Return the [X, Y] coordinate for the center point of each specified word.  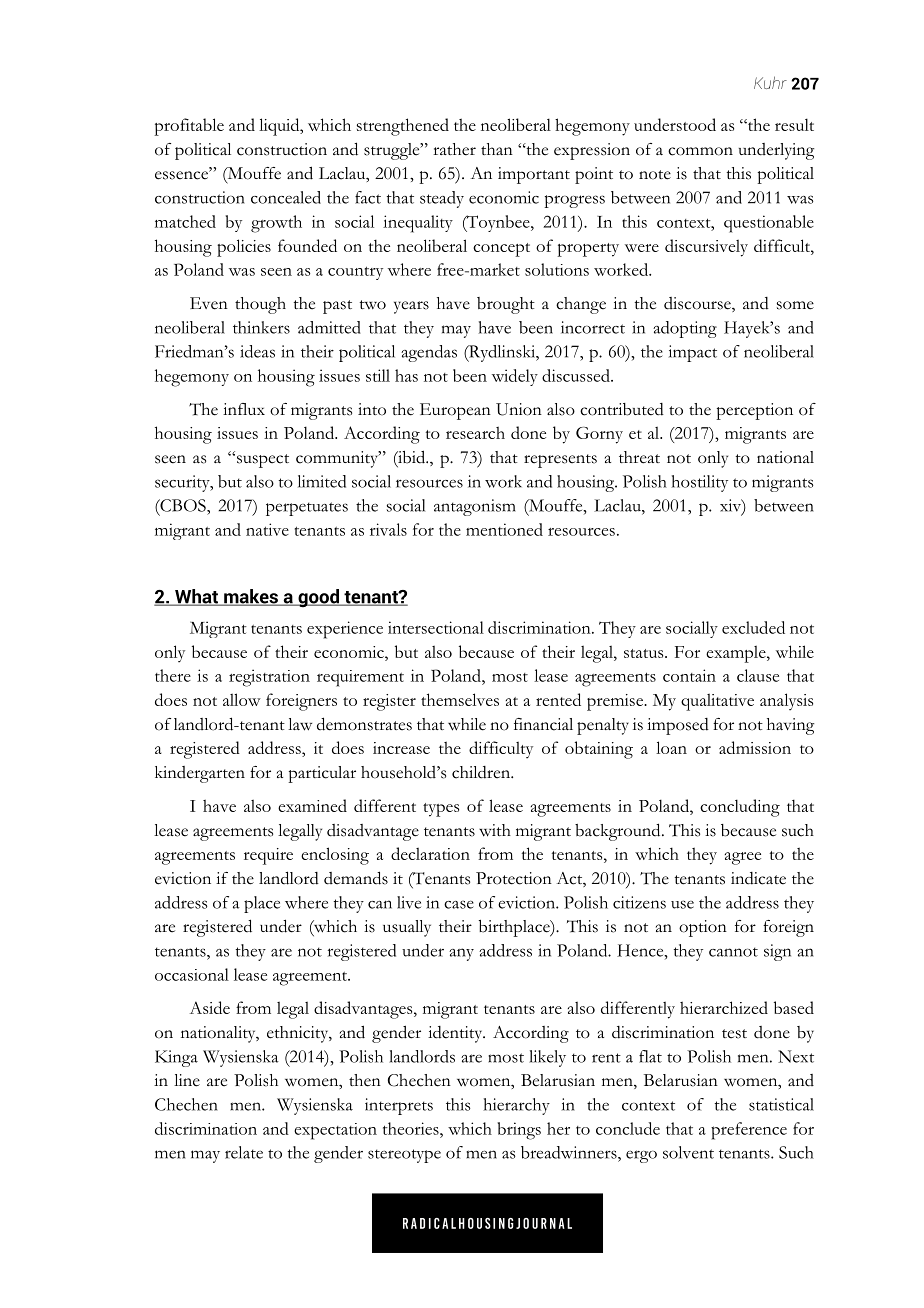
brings [519, 1131]
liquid [280, 127]
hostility [699, 483]
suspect [261, 461]
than [497, 149]
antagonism [475, 507]
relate [244, 1152]
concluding [740, 808]
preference [749, 1131]
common [700, 151]
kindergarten [200, 774]
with [495, 830]
